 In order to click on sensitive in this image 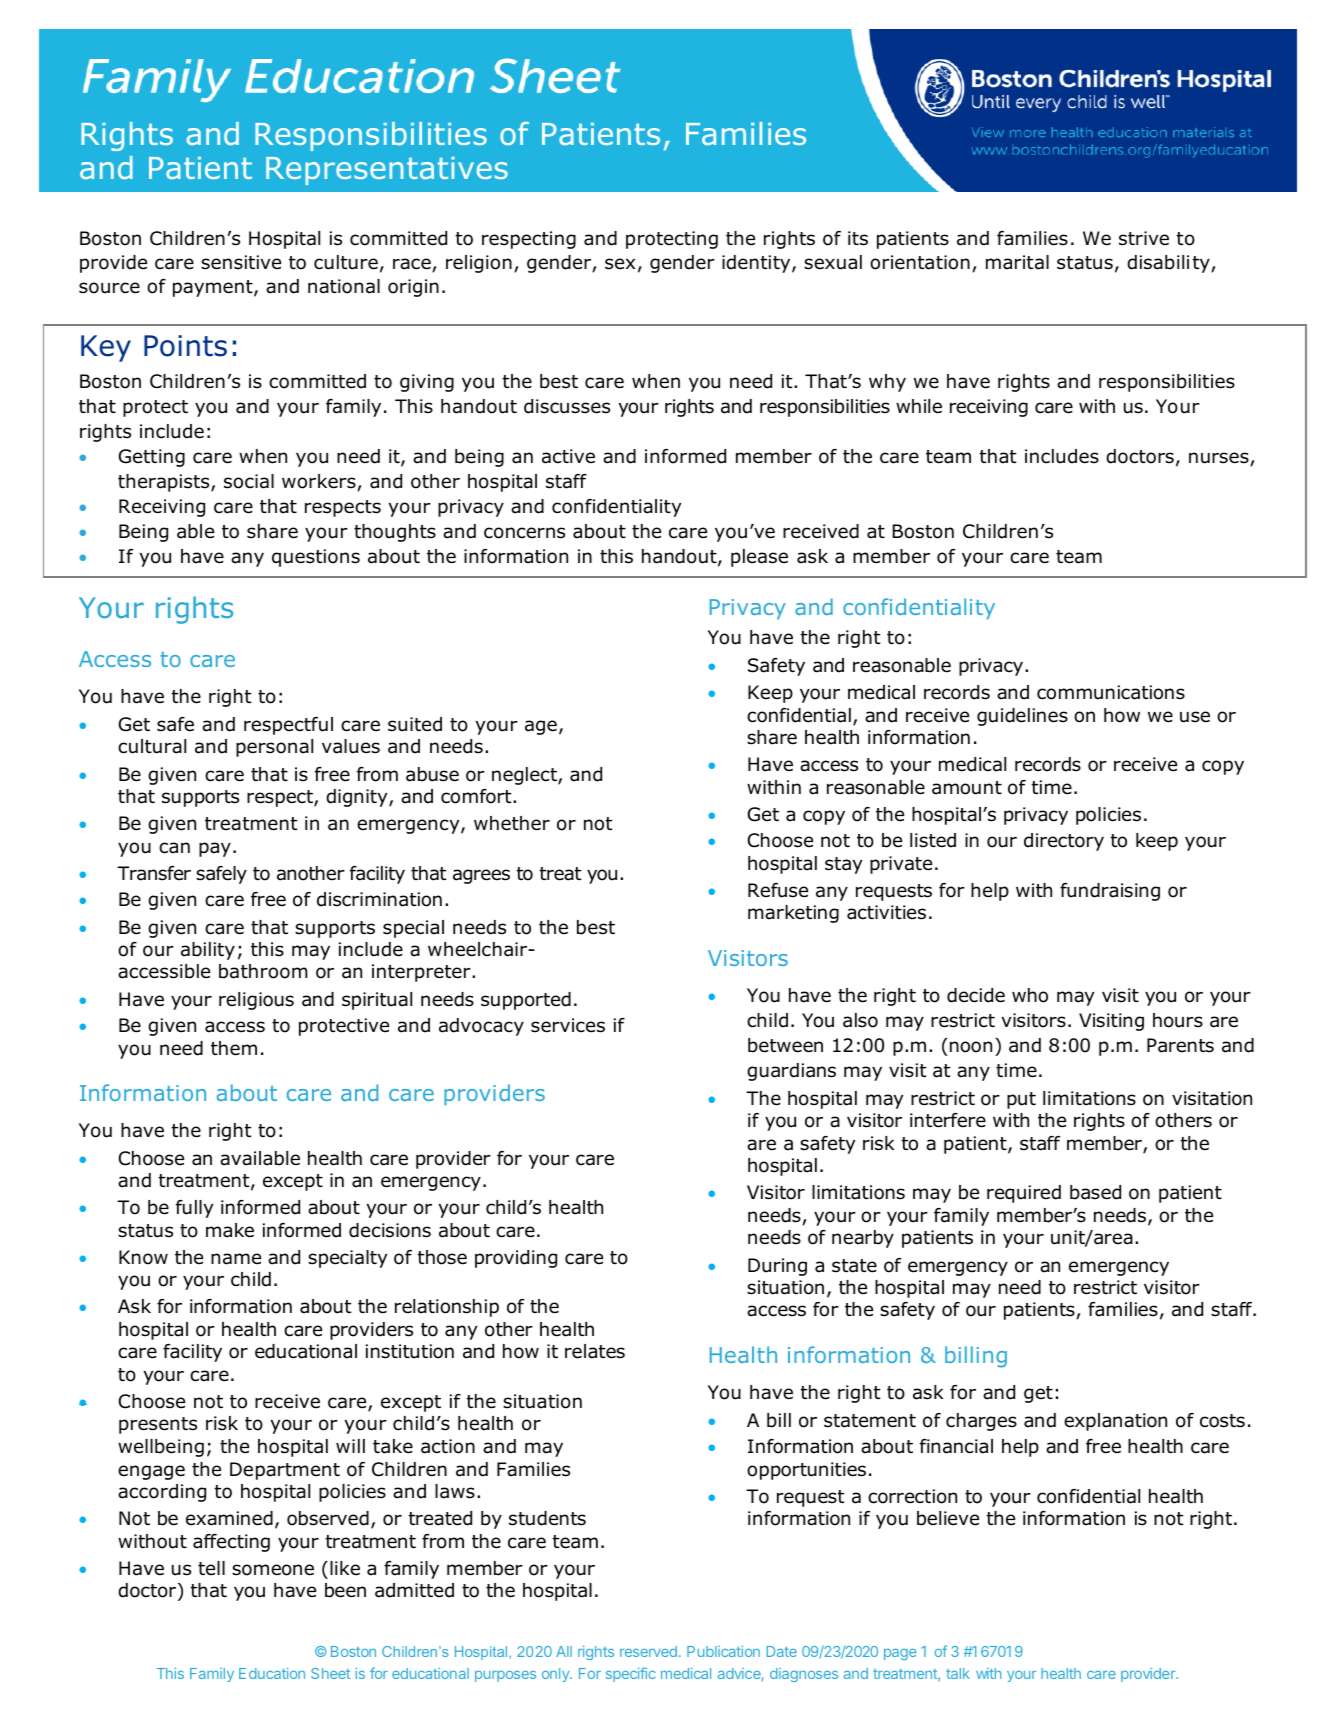, I will do `click(241, 262)`.
